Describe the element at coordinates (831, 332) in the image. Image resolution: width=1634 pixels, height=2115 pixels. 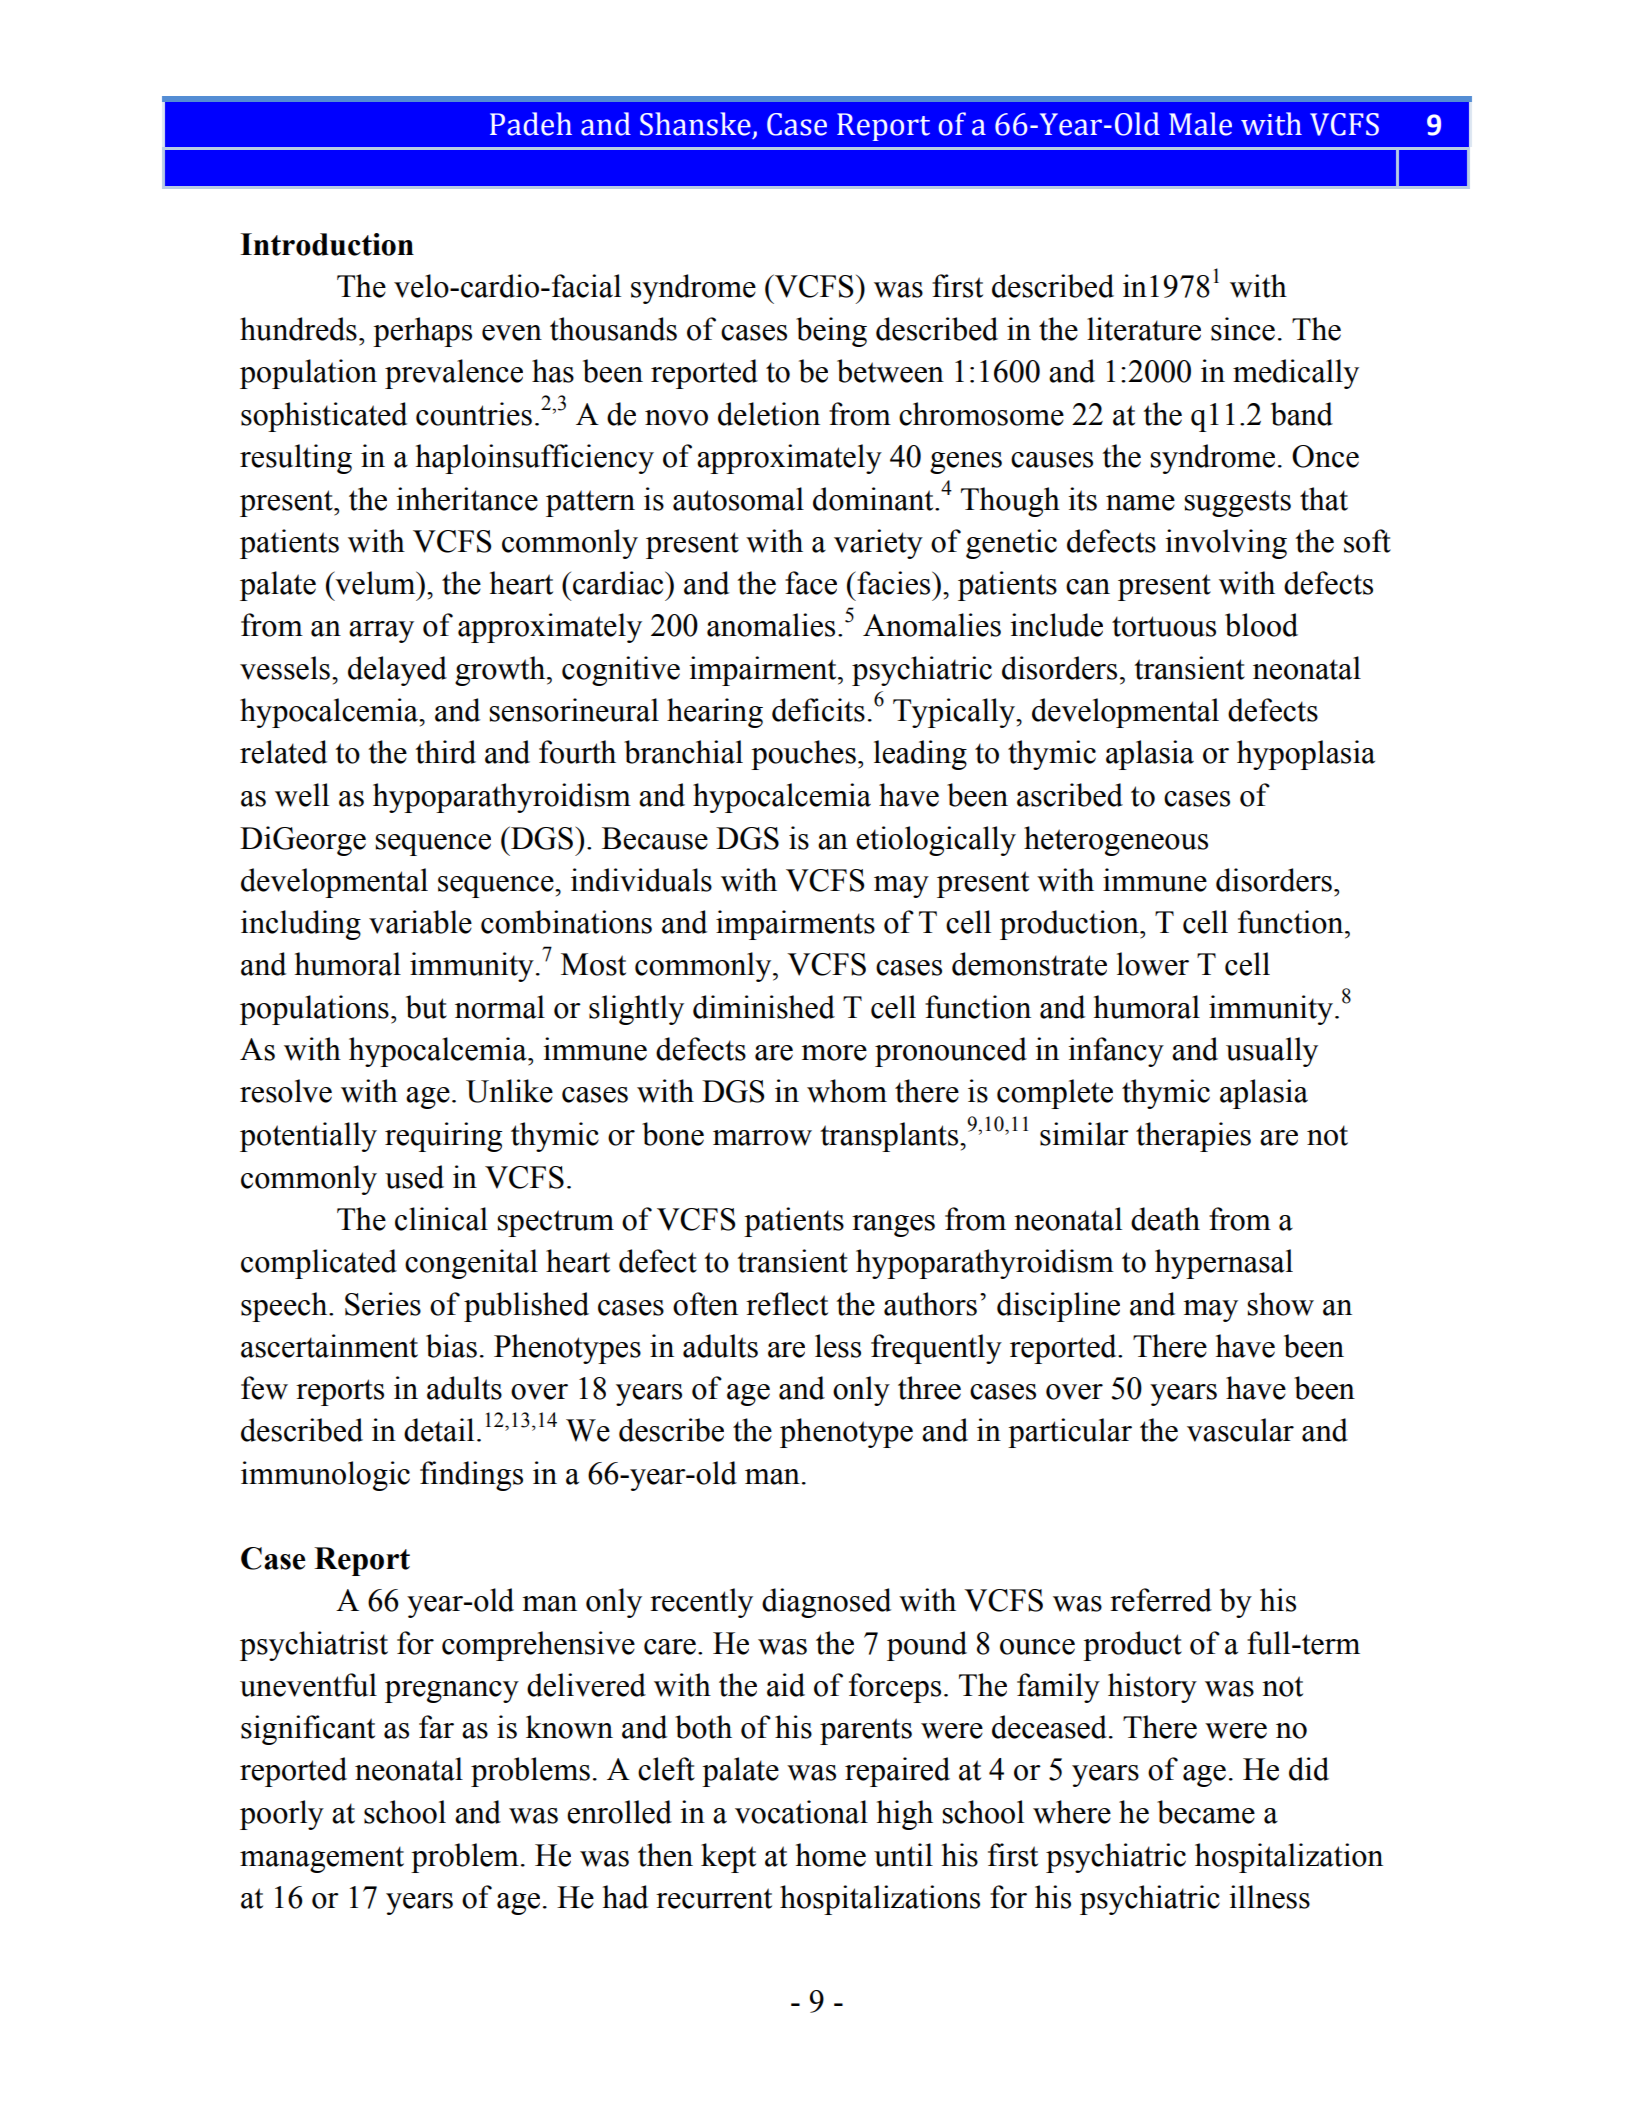
I see `being` at that location.
